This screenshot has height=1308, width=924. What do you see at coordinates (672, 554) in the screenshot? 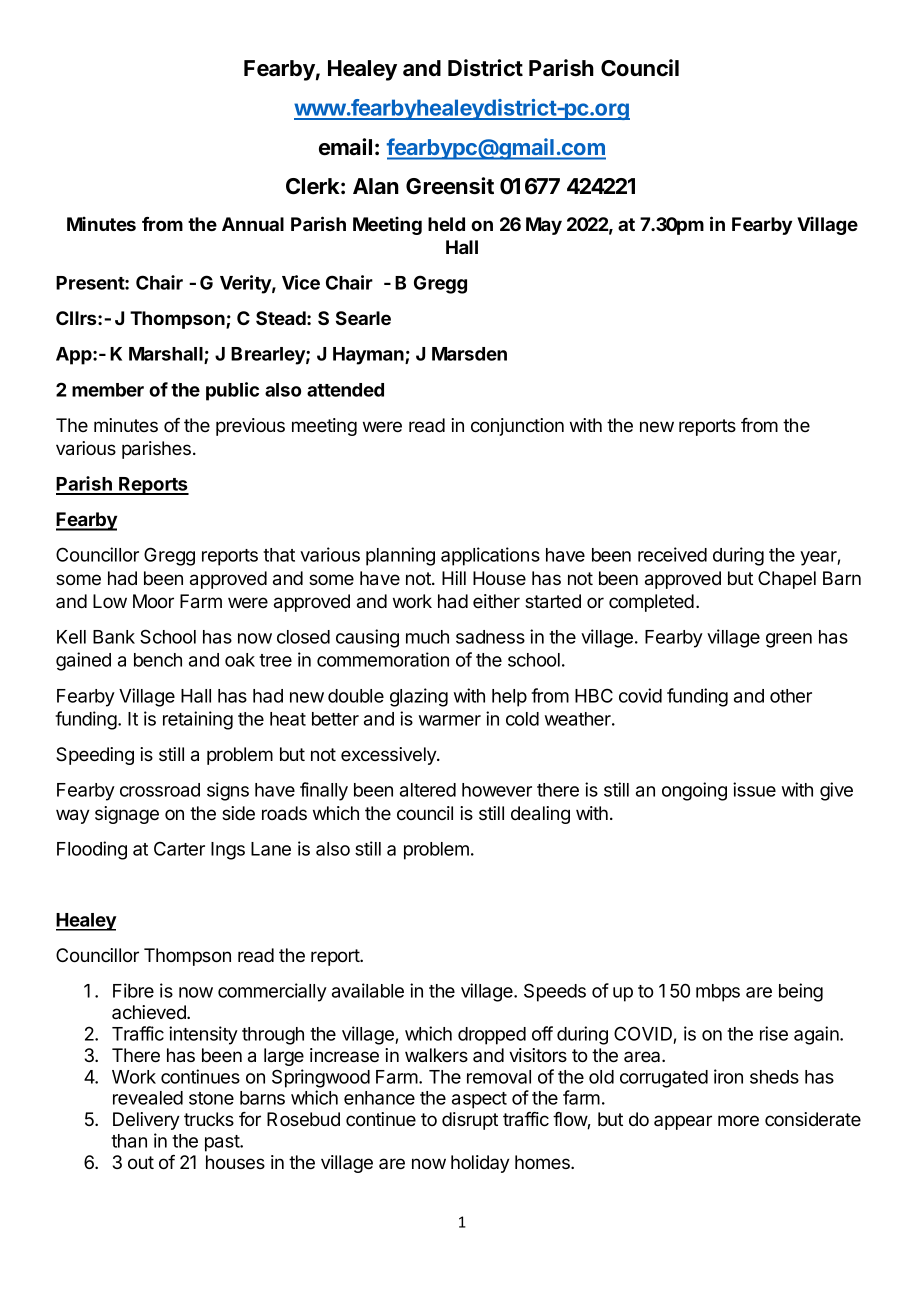
I see `received` at bounding box center [672, 554].
